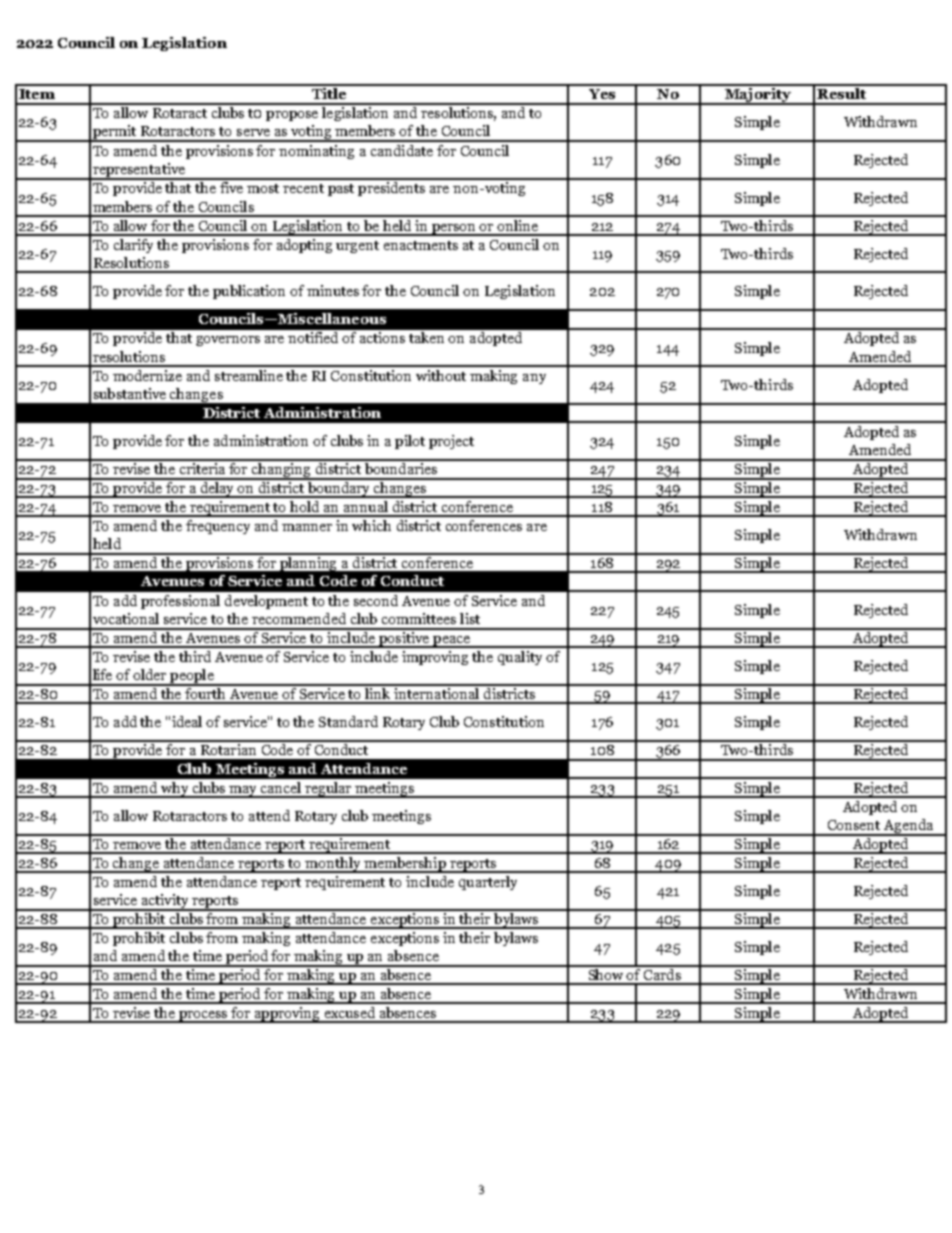  Describe the element at coordinates (410, 442) in the screenshot. I see `pilot` at that location.
